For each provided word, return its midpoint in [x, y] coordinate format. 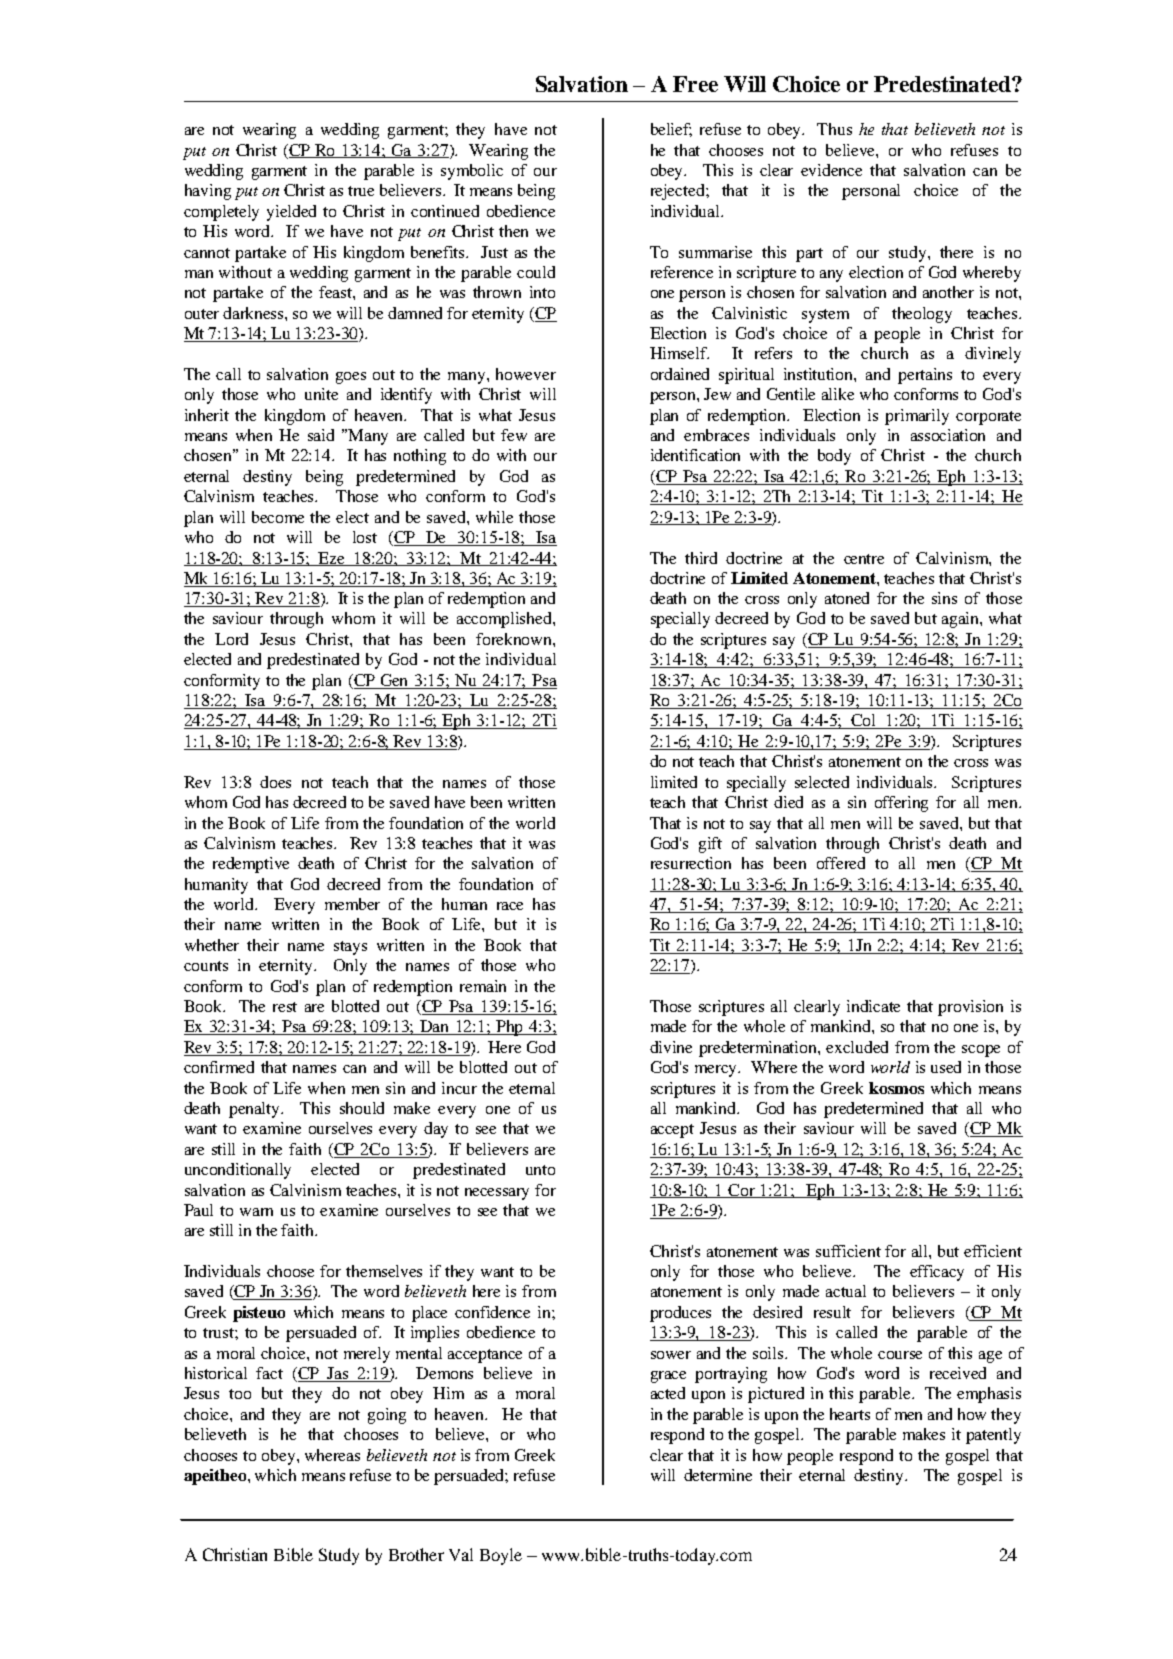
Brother [416, 1554]
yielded [291, 213]
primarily [917, 417]
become [278, 517]
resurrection [691, 863]
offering [901, 804]
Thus [834, 129]
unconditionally [238, 1171]
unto [540, 1170]
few [514, 435]
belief [671, 130]
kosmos [896, 1088]
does [275, 782]
